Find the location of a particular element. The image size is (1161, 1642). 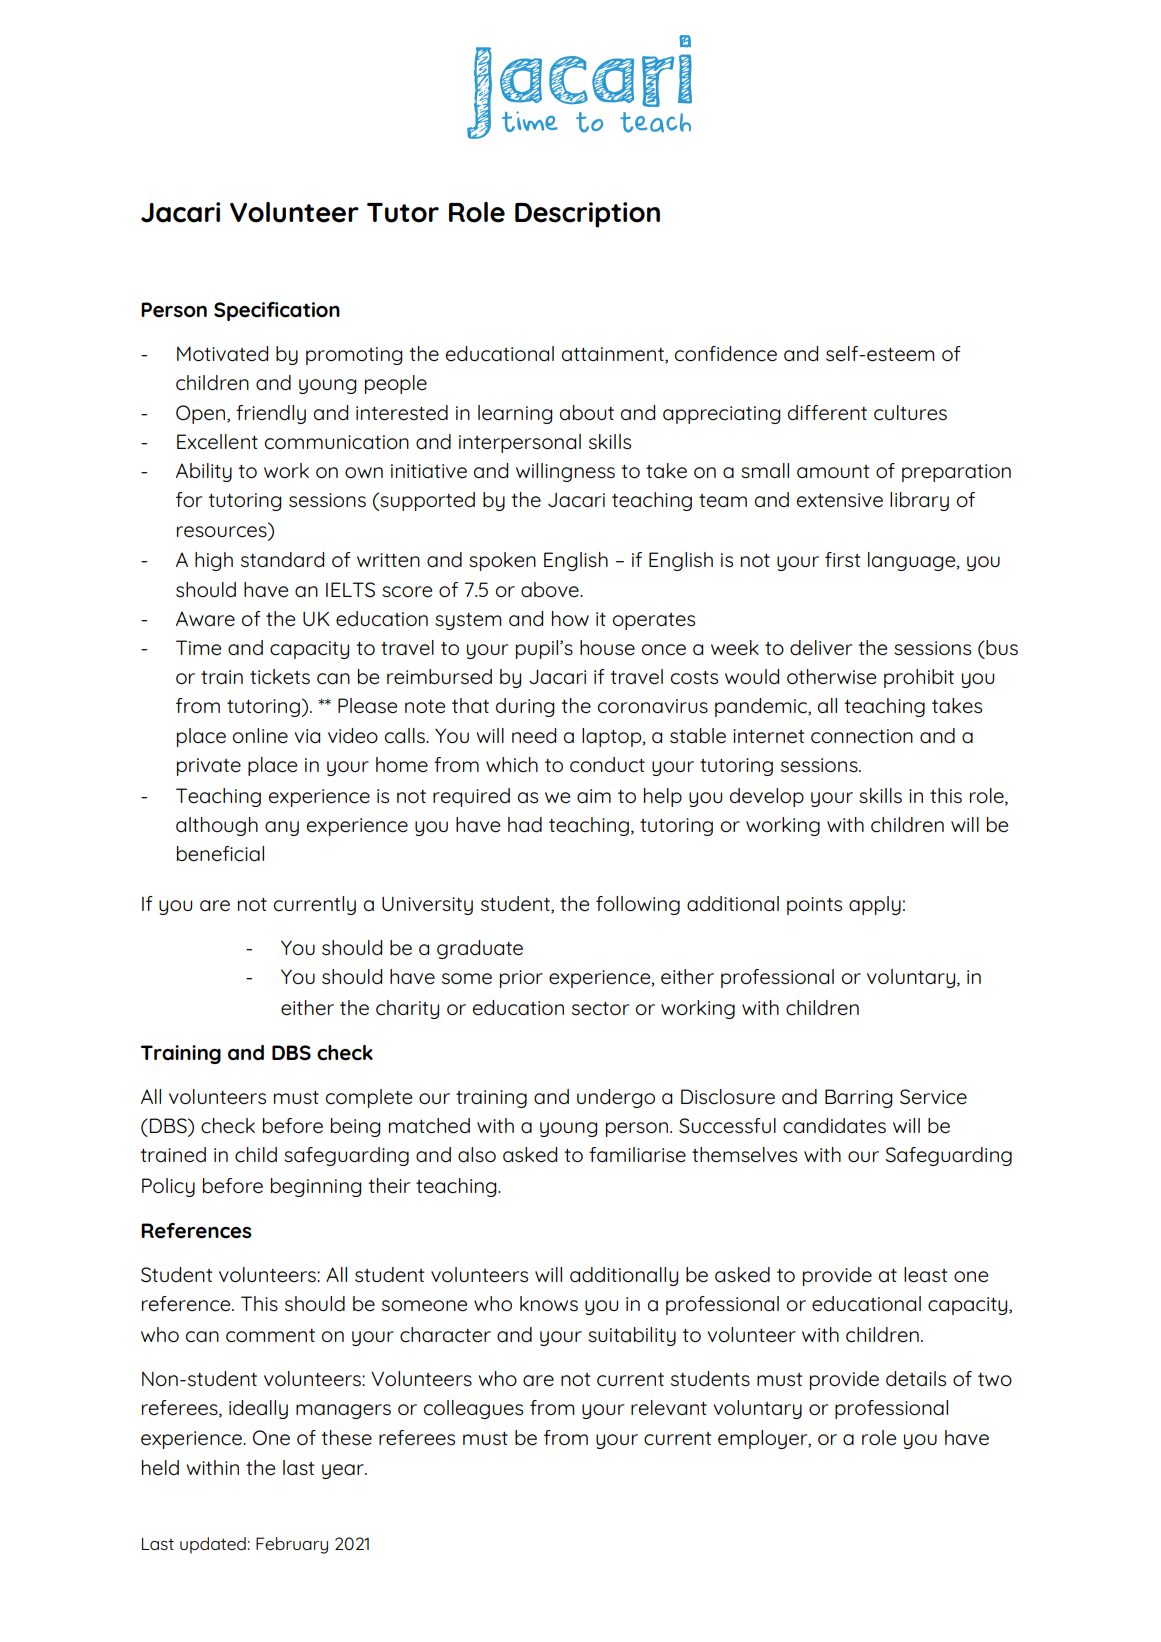

February is located at coordinates (292, 1545).
